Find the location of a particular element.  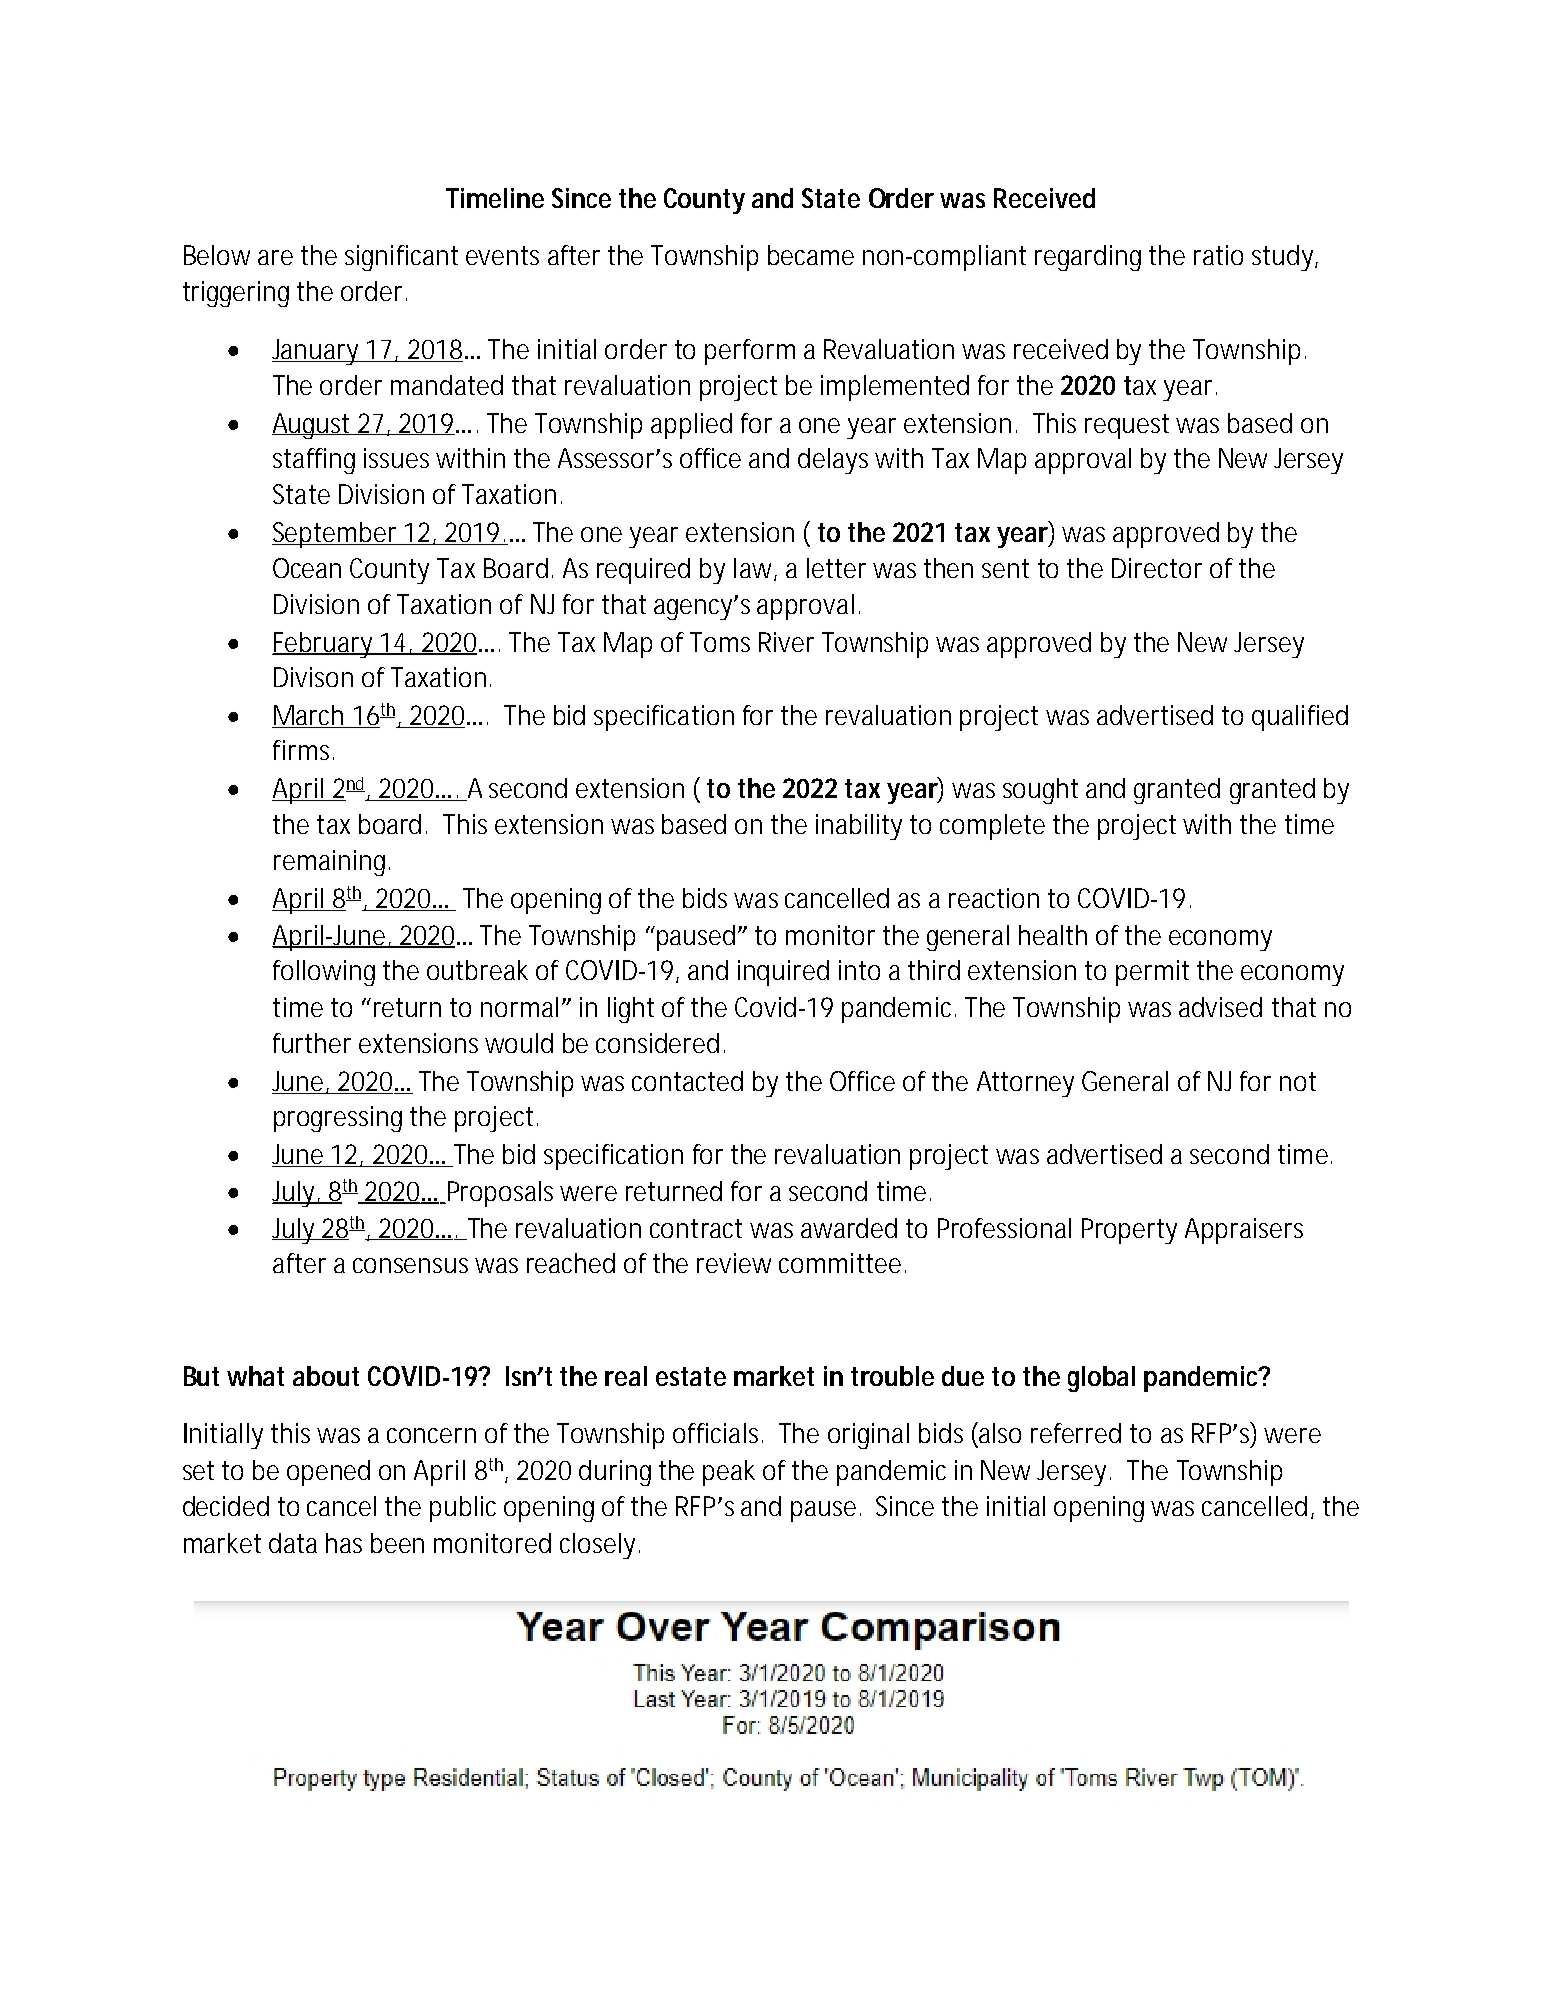

permit is located at coordinates (1152, 973).
